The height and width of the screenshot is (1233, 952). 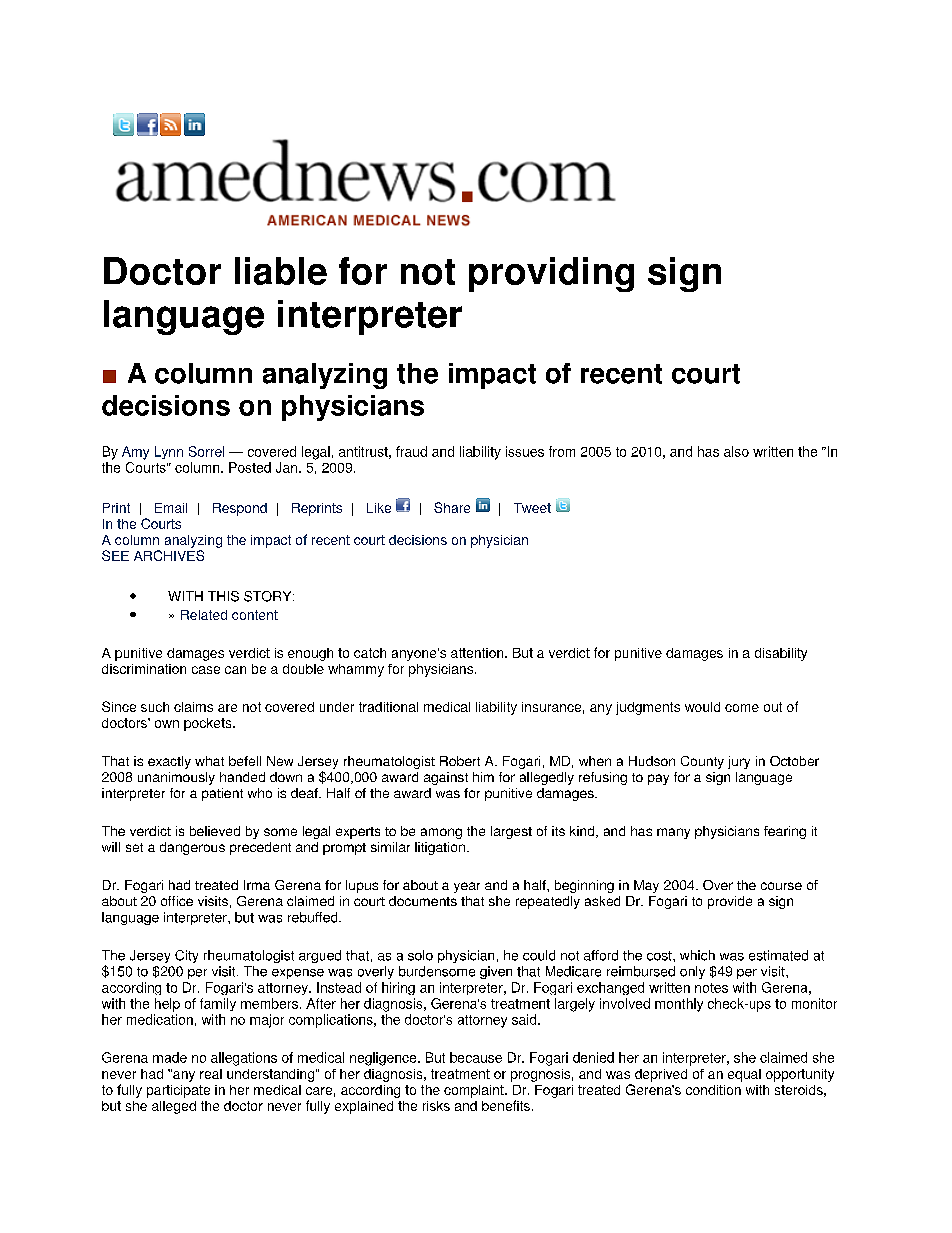 I want to click on attention, so click(x=478, y=653).
